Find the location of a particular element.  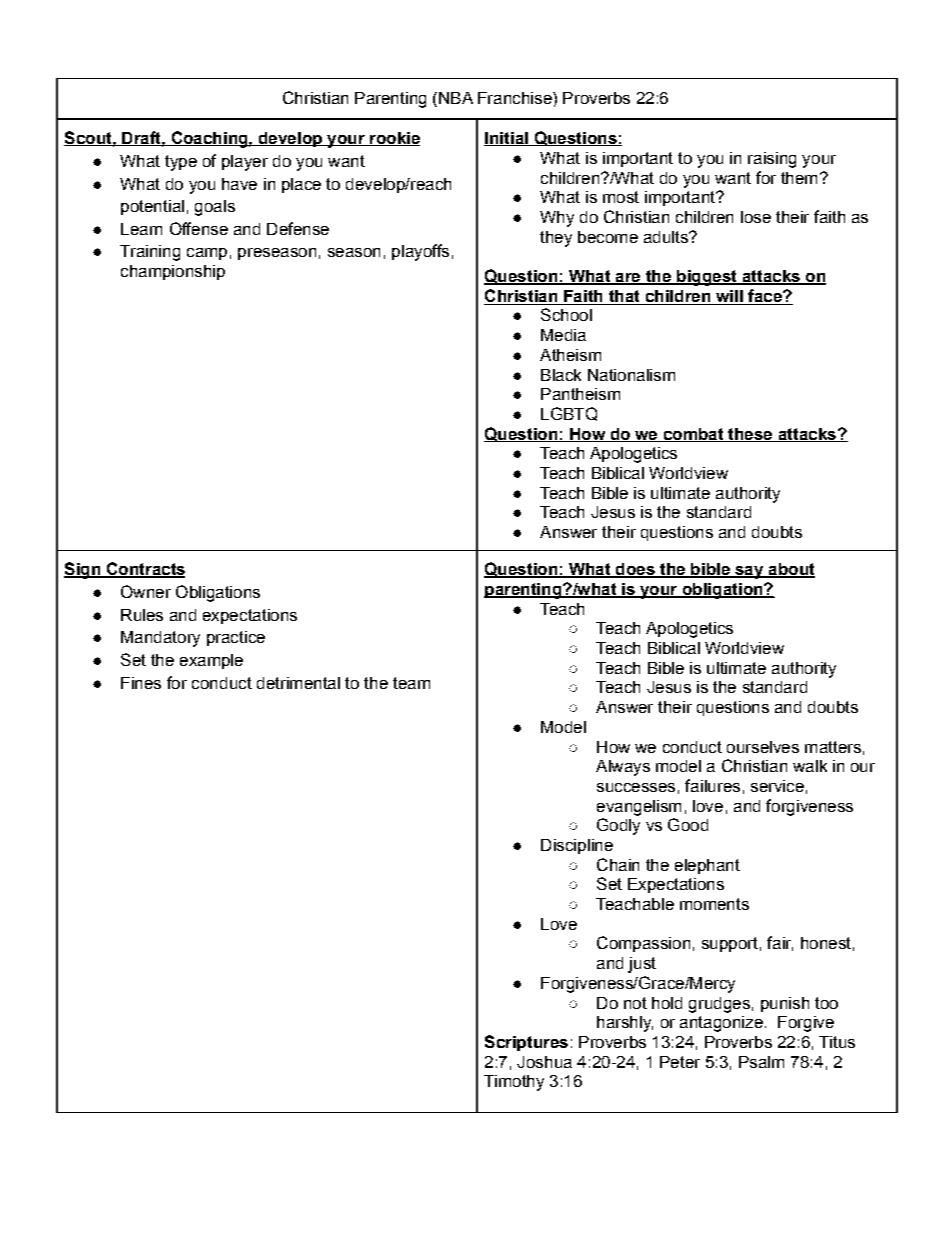

say is located at coordinates (749, 572).
